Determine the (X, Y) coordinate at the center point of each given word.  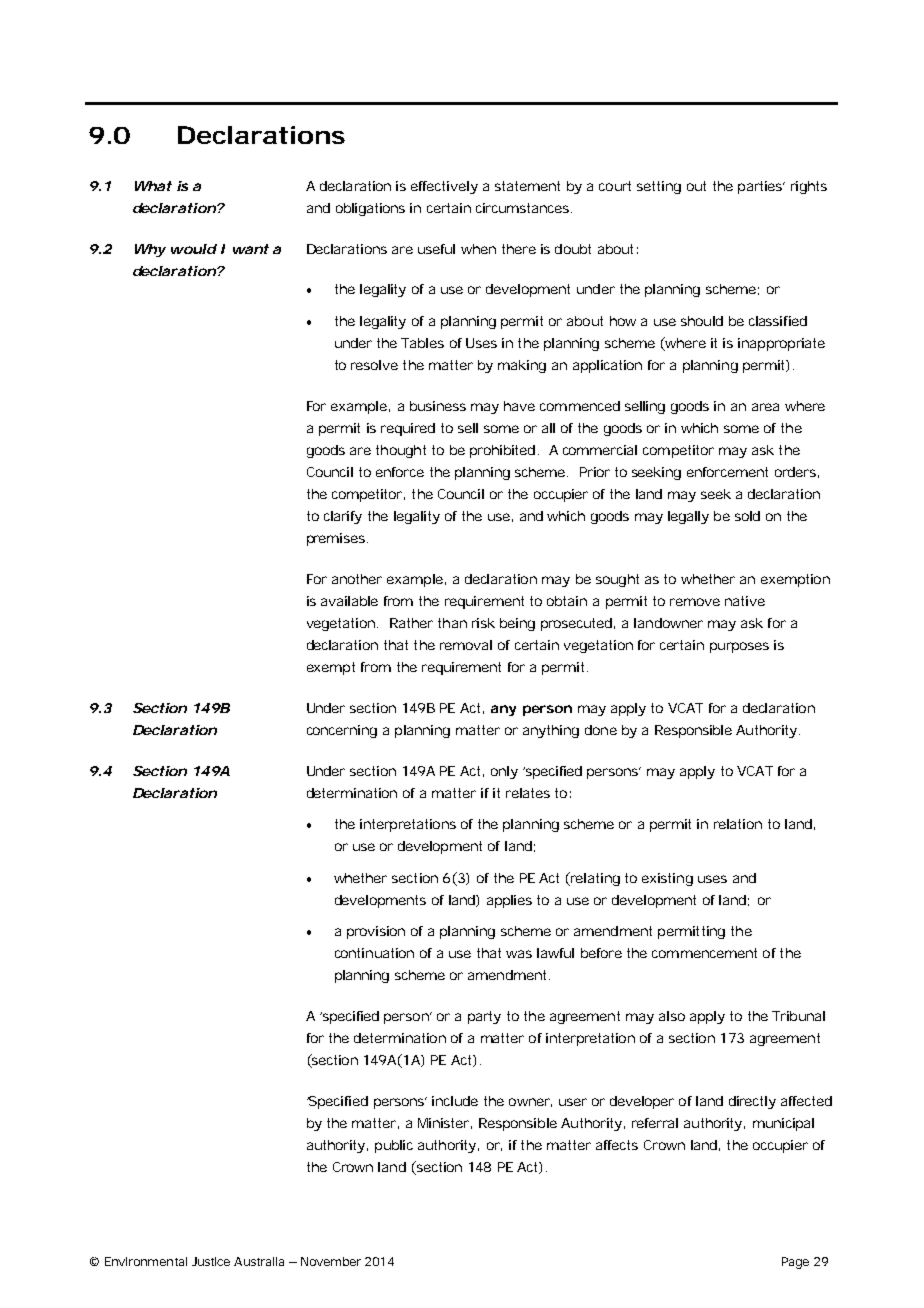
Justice (211, 1261)
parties (761, 187)
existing (667, 879)
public (394, 1146)
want (251, 249)
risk (483, 623)
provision (376, 932)
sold (747, 516)
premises (337, 539)
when (478, 249)
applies (509, 901)
